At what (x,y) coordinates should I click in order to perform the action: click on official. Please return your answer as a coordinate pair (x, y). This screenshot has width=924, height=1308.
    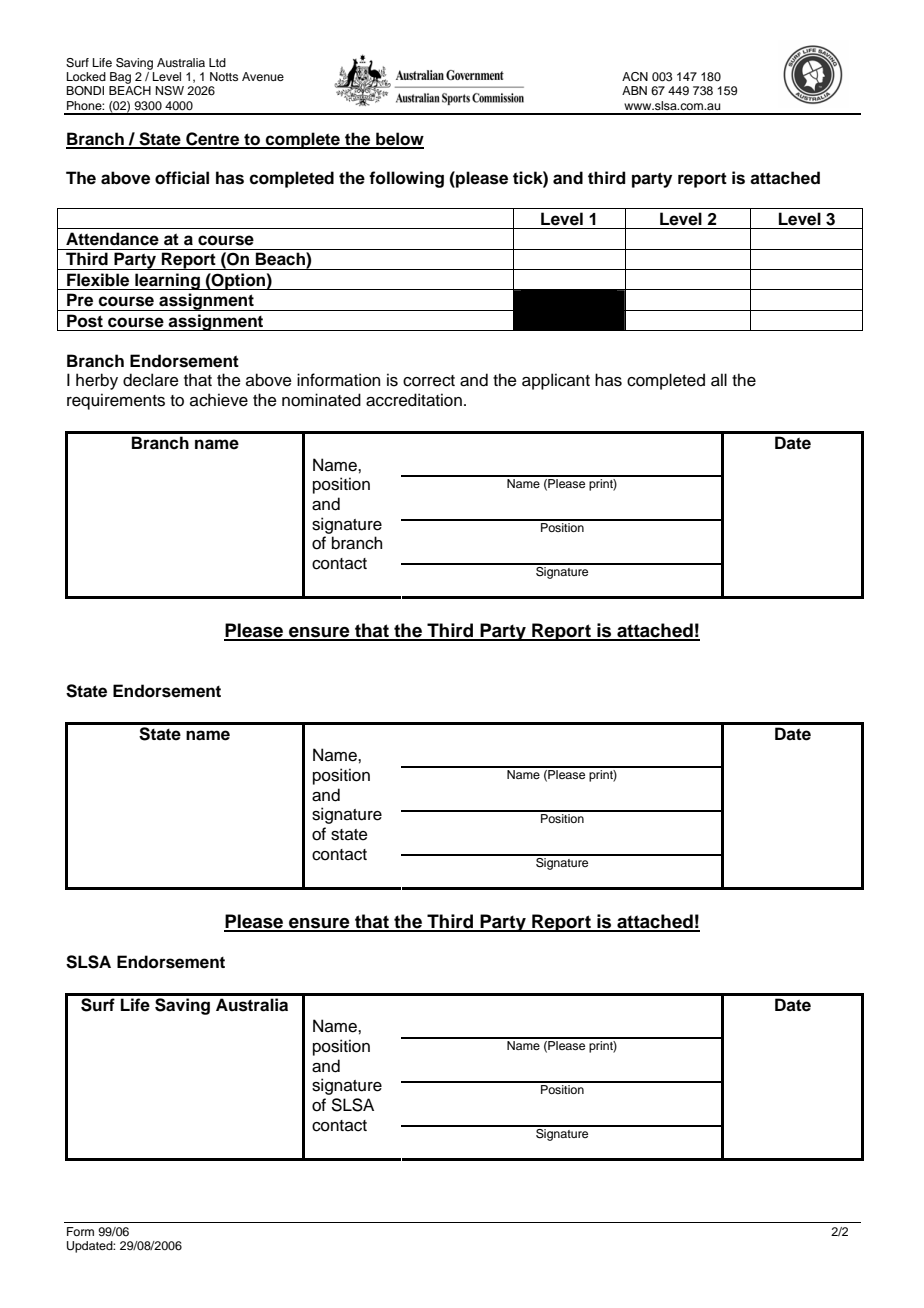
    Looking at the image, I should click on (182, 178).
